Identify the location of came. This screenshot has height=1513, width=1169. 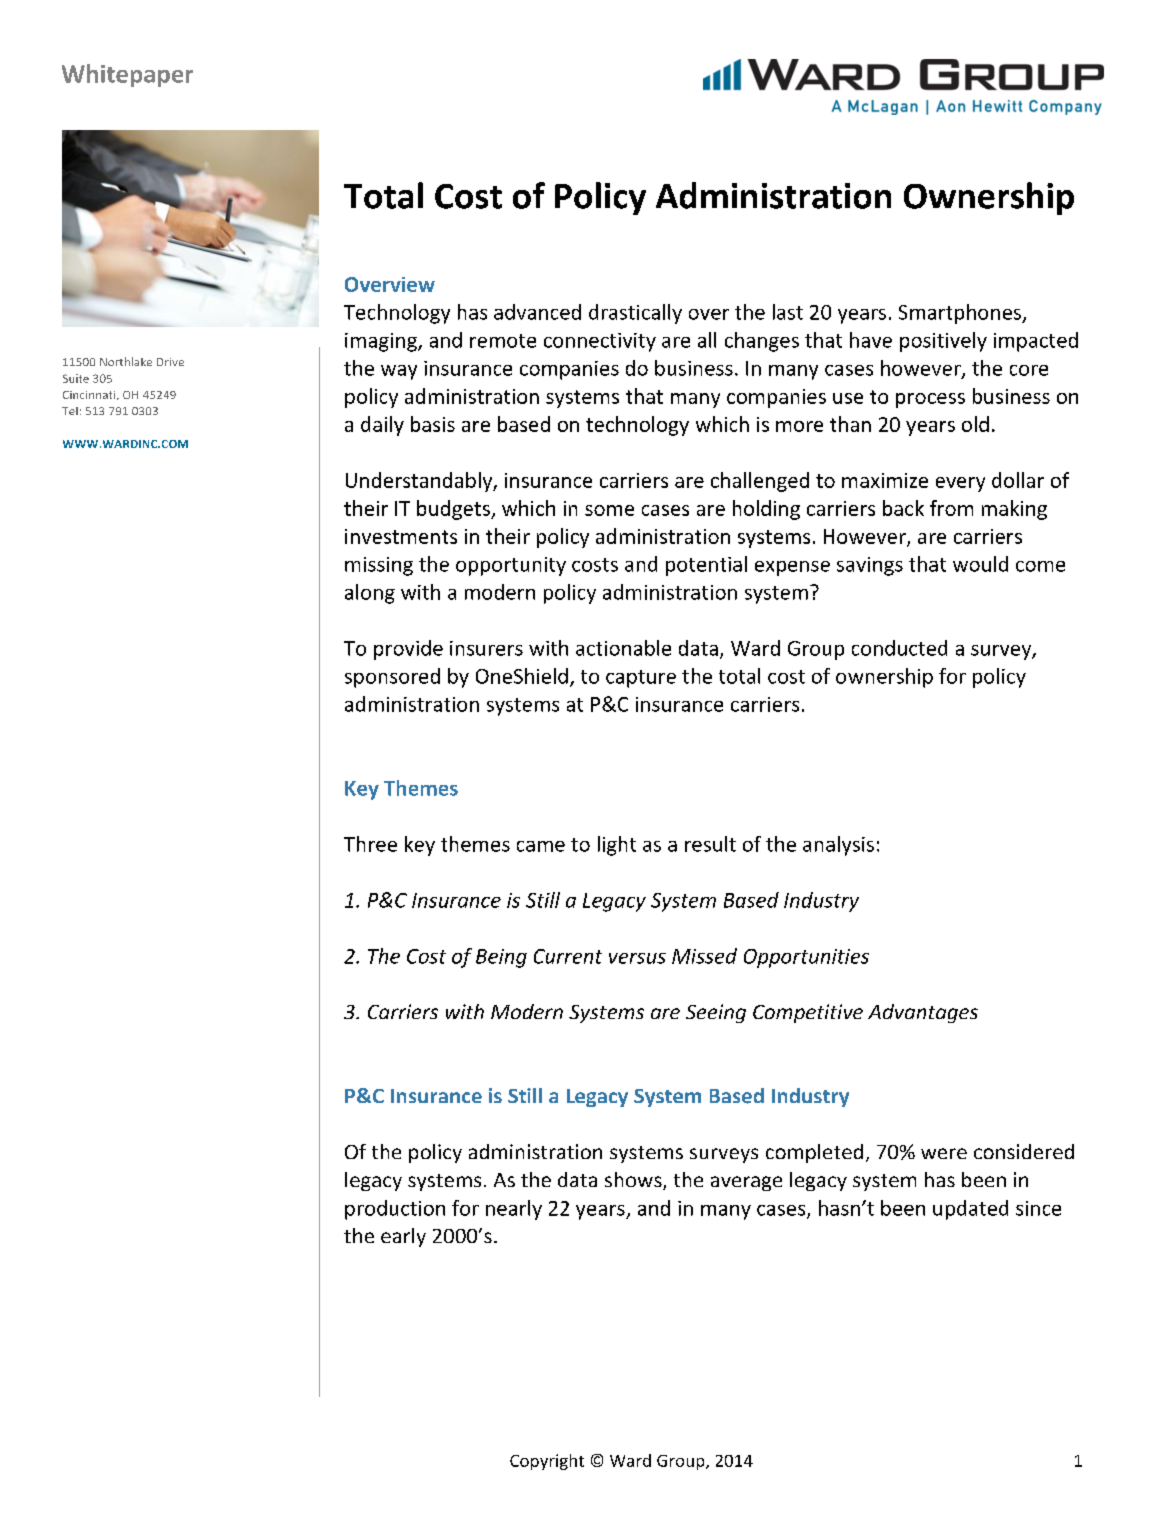
(541, 846).
